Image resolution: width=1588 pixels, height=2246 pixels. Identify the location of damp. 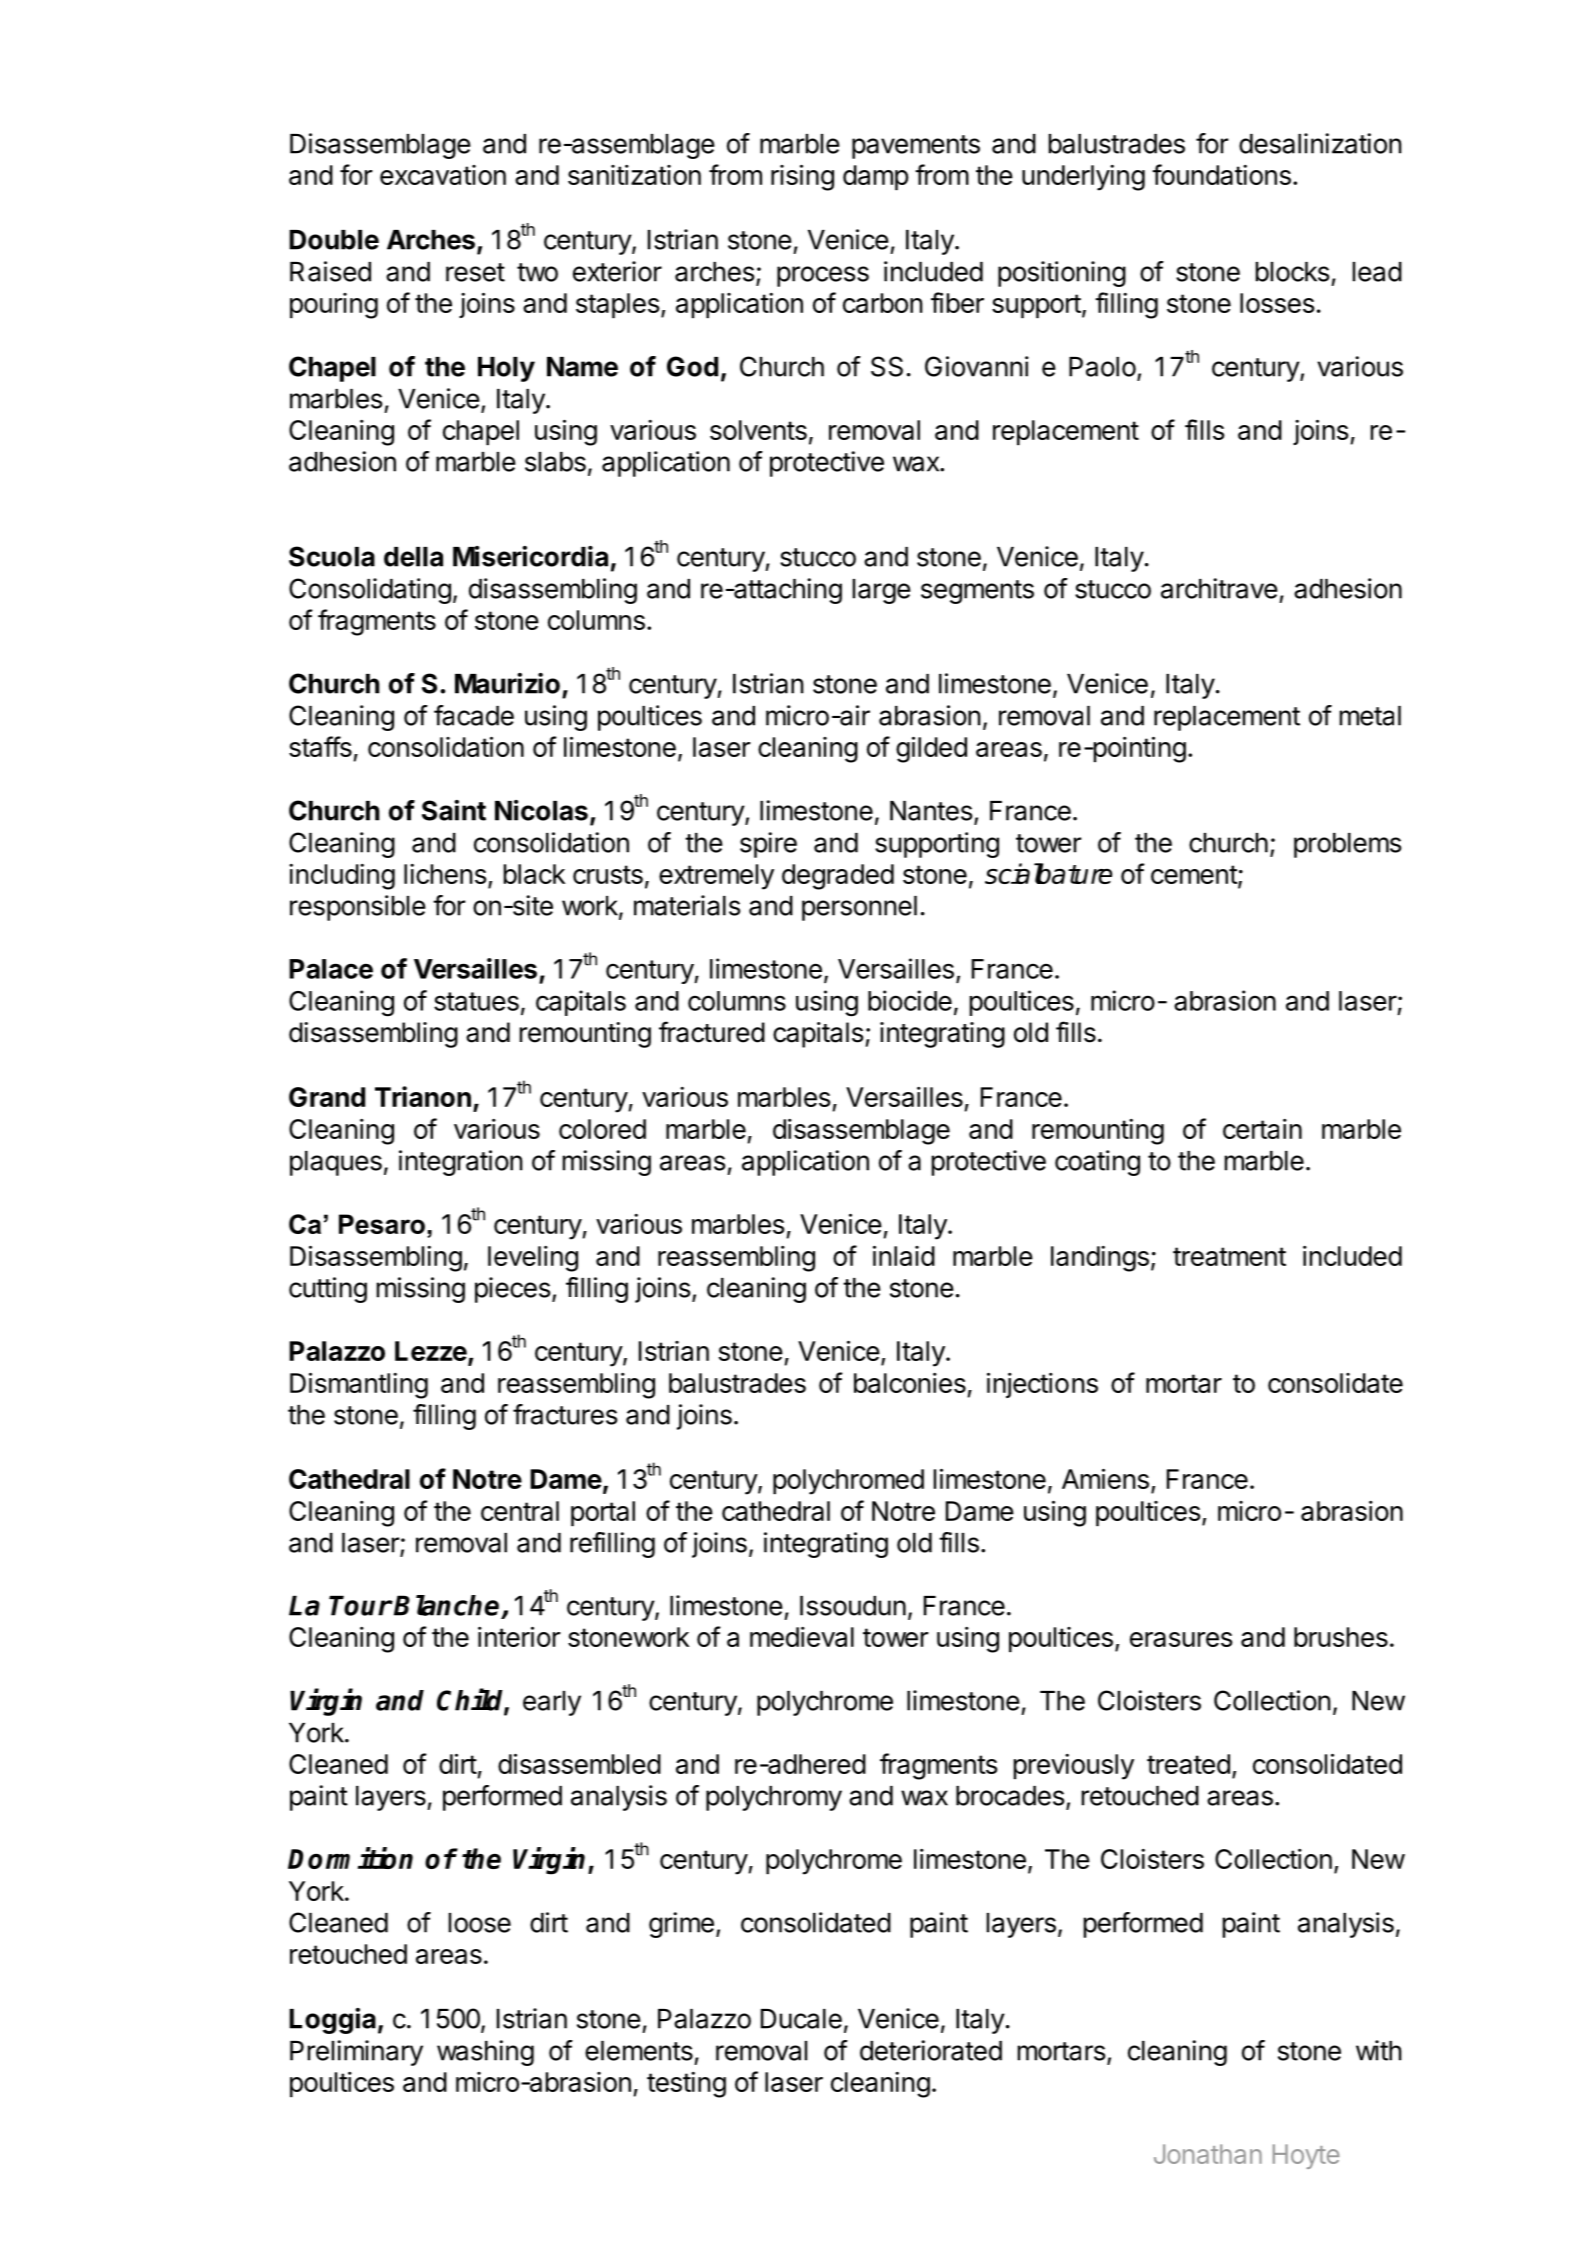
(876, 177).
